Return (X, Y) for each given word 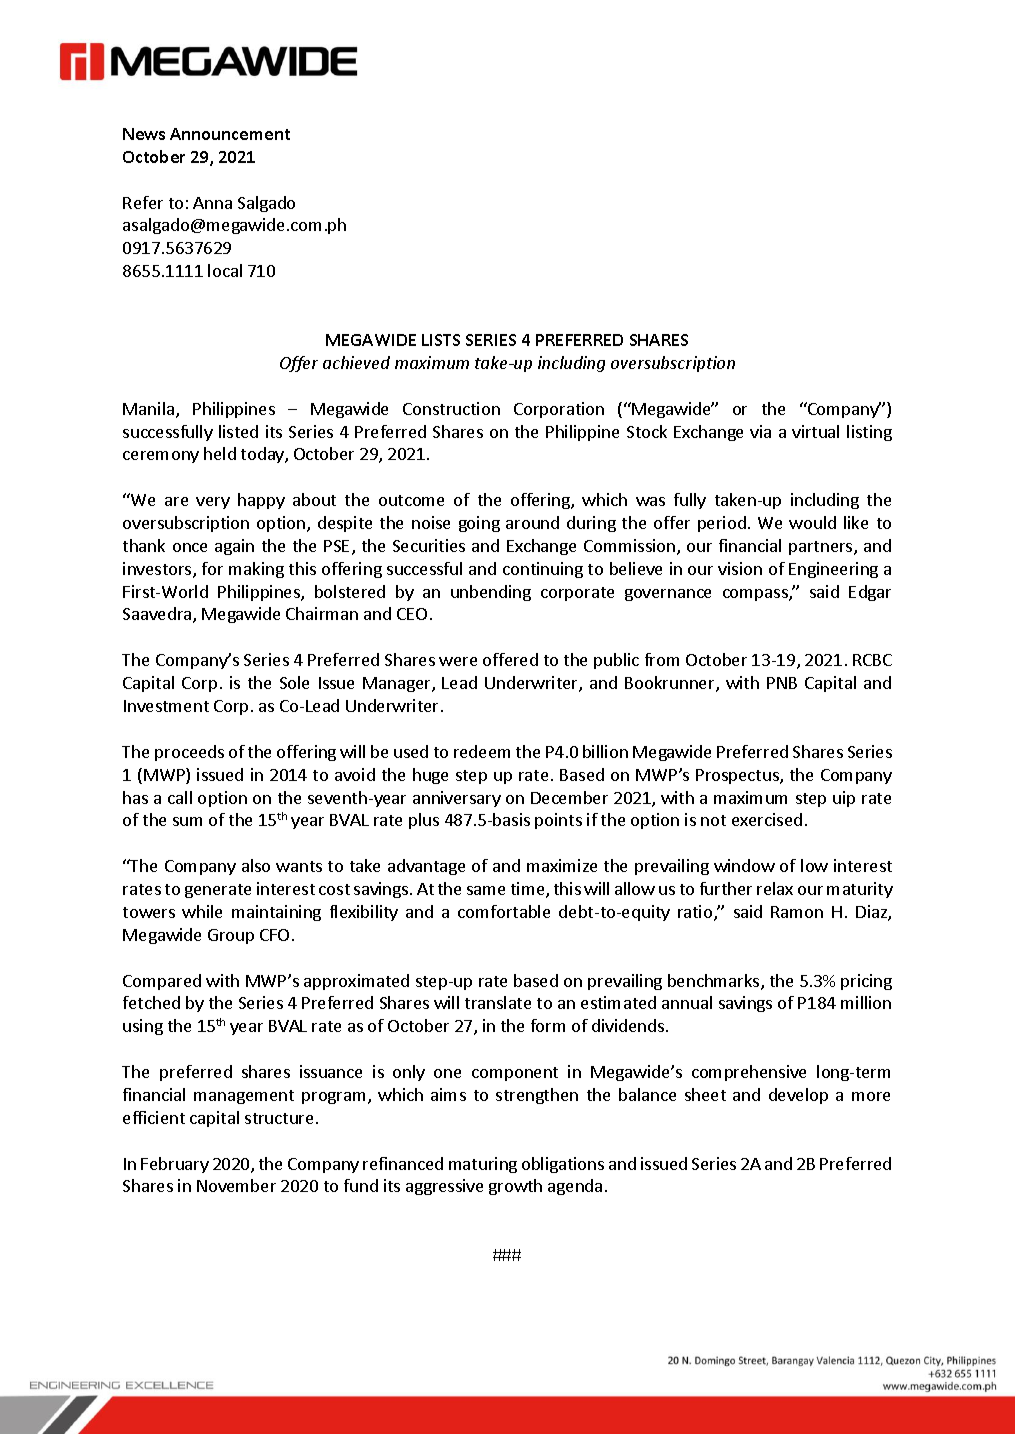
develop (798, 1096)
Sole (294, 682)
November (236, 1185)
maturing (483, 1165)
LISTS (441, 340)
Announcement (230, 134)
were (458, 661)
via (760, 431)
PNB (782, 683)
